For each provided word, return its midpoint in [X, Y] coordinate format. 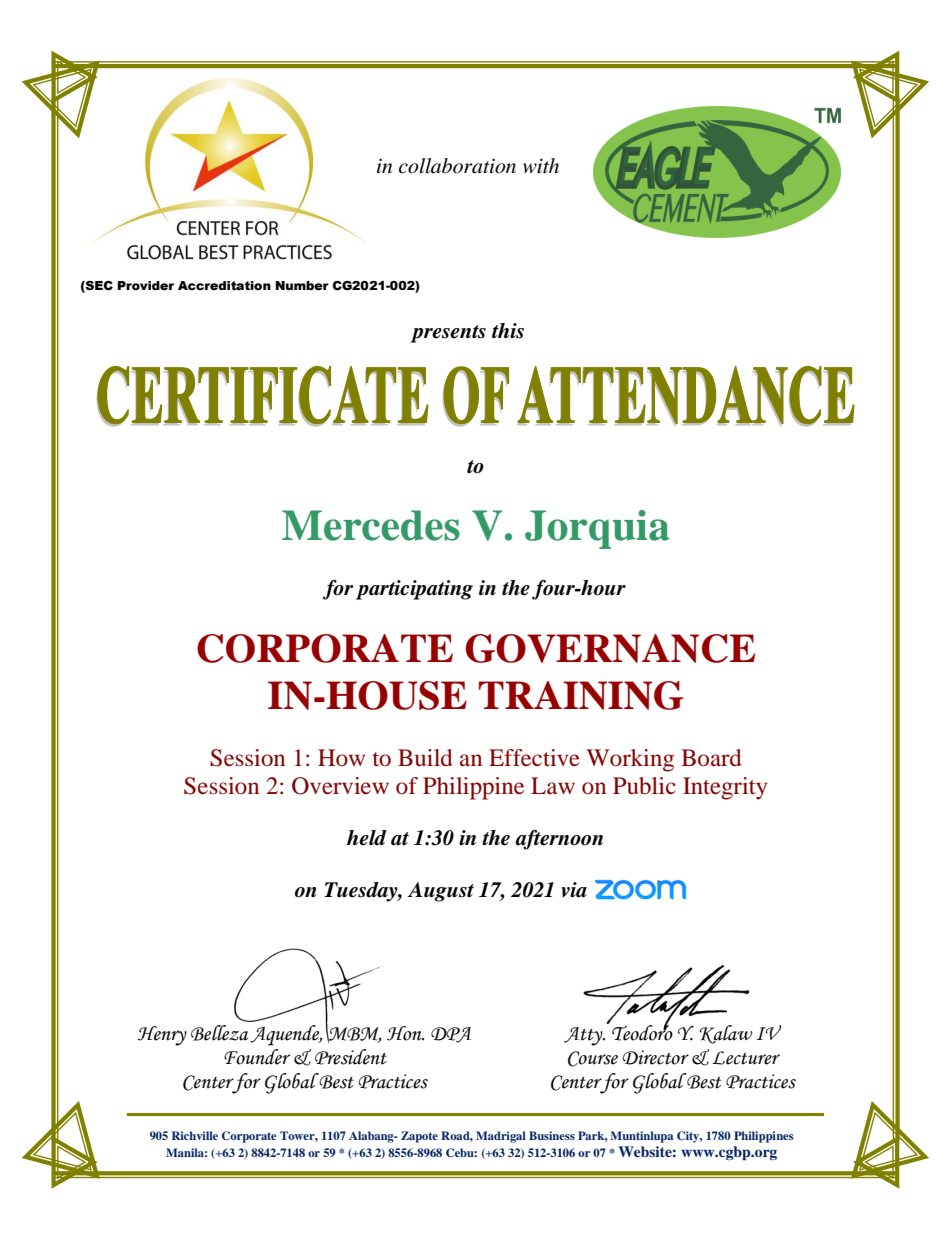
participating [414, 590]
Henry [162, 1036]
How [341, 758]
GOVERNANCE [610, 648]
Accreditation [224, 286]
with [541, 165]
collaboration [457, 166]
